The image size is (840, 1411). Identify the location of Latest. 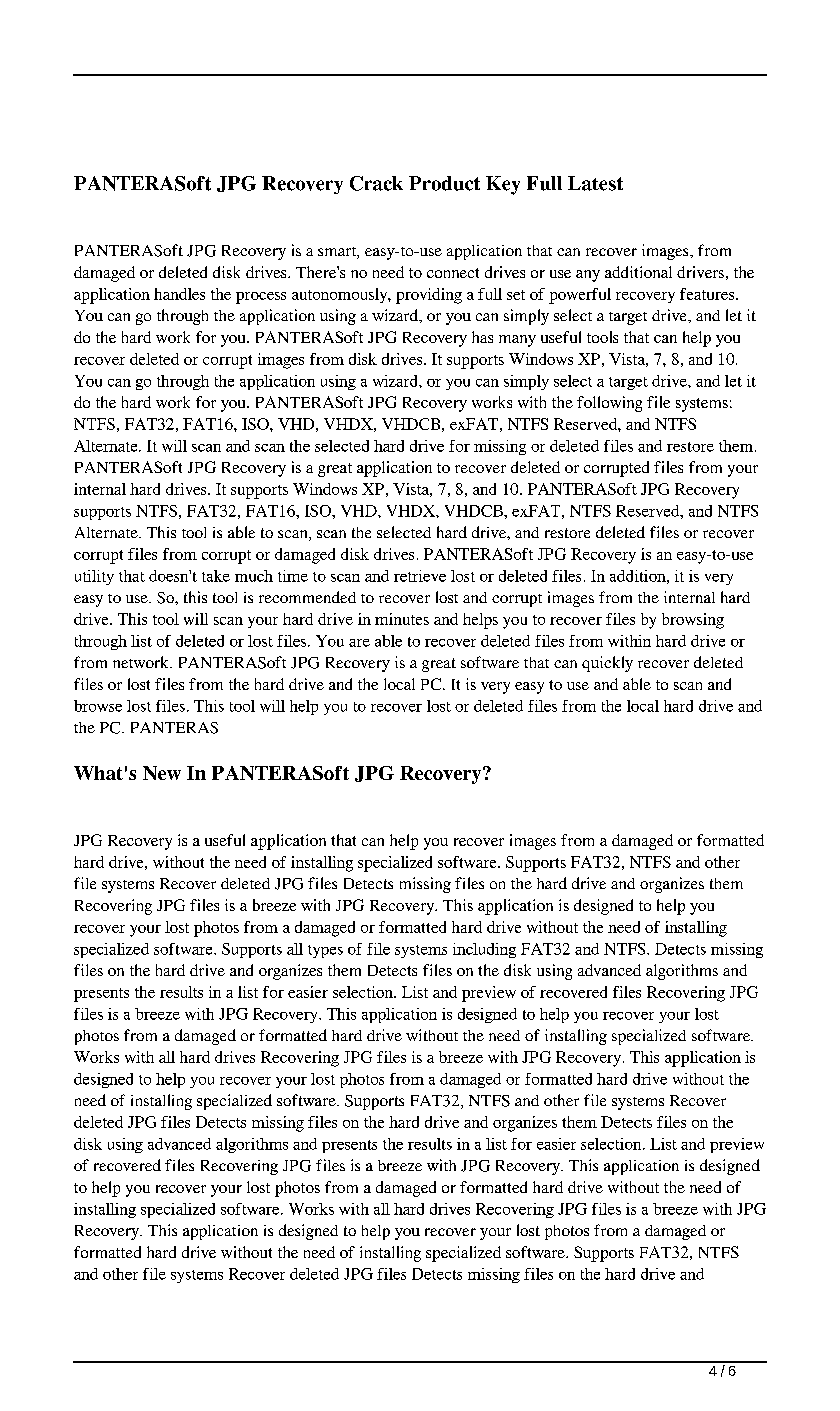
(595, 183).
